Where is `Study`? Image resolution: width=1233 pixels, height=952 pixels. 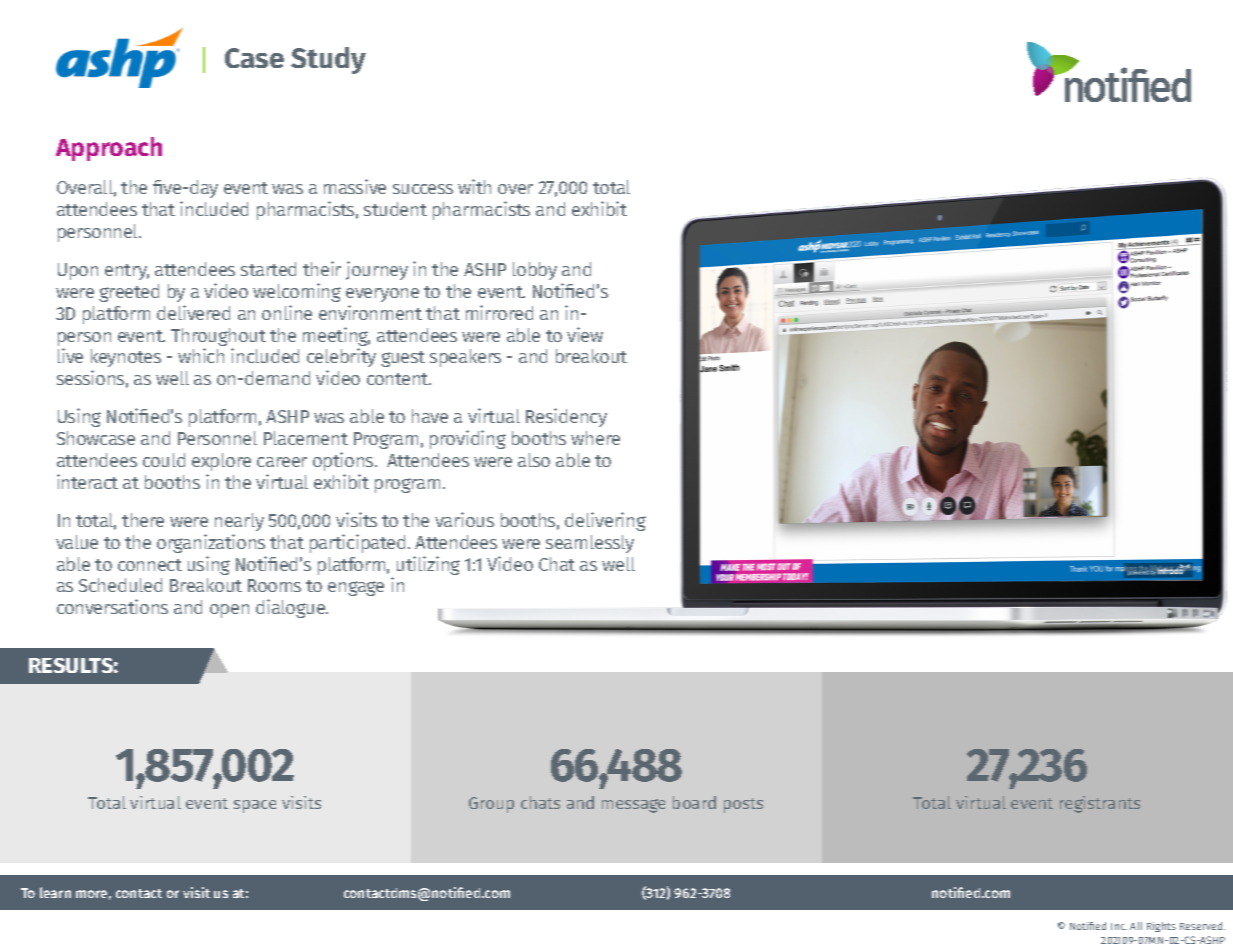
Study is located at coordinates (328, 60).
